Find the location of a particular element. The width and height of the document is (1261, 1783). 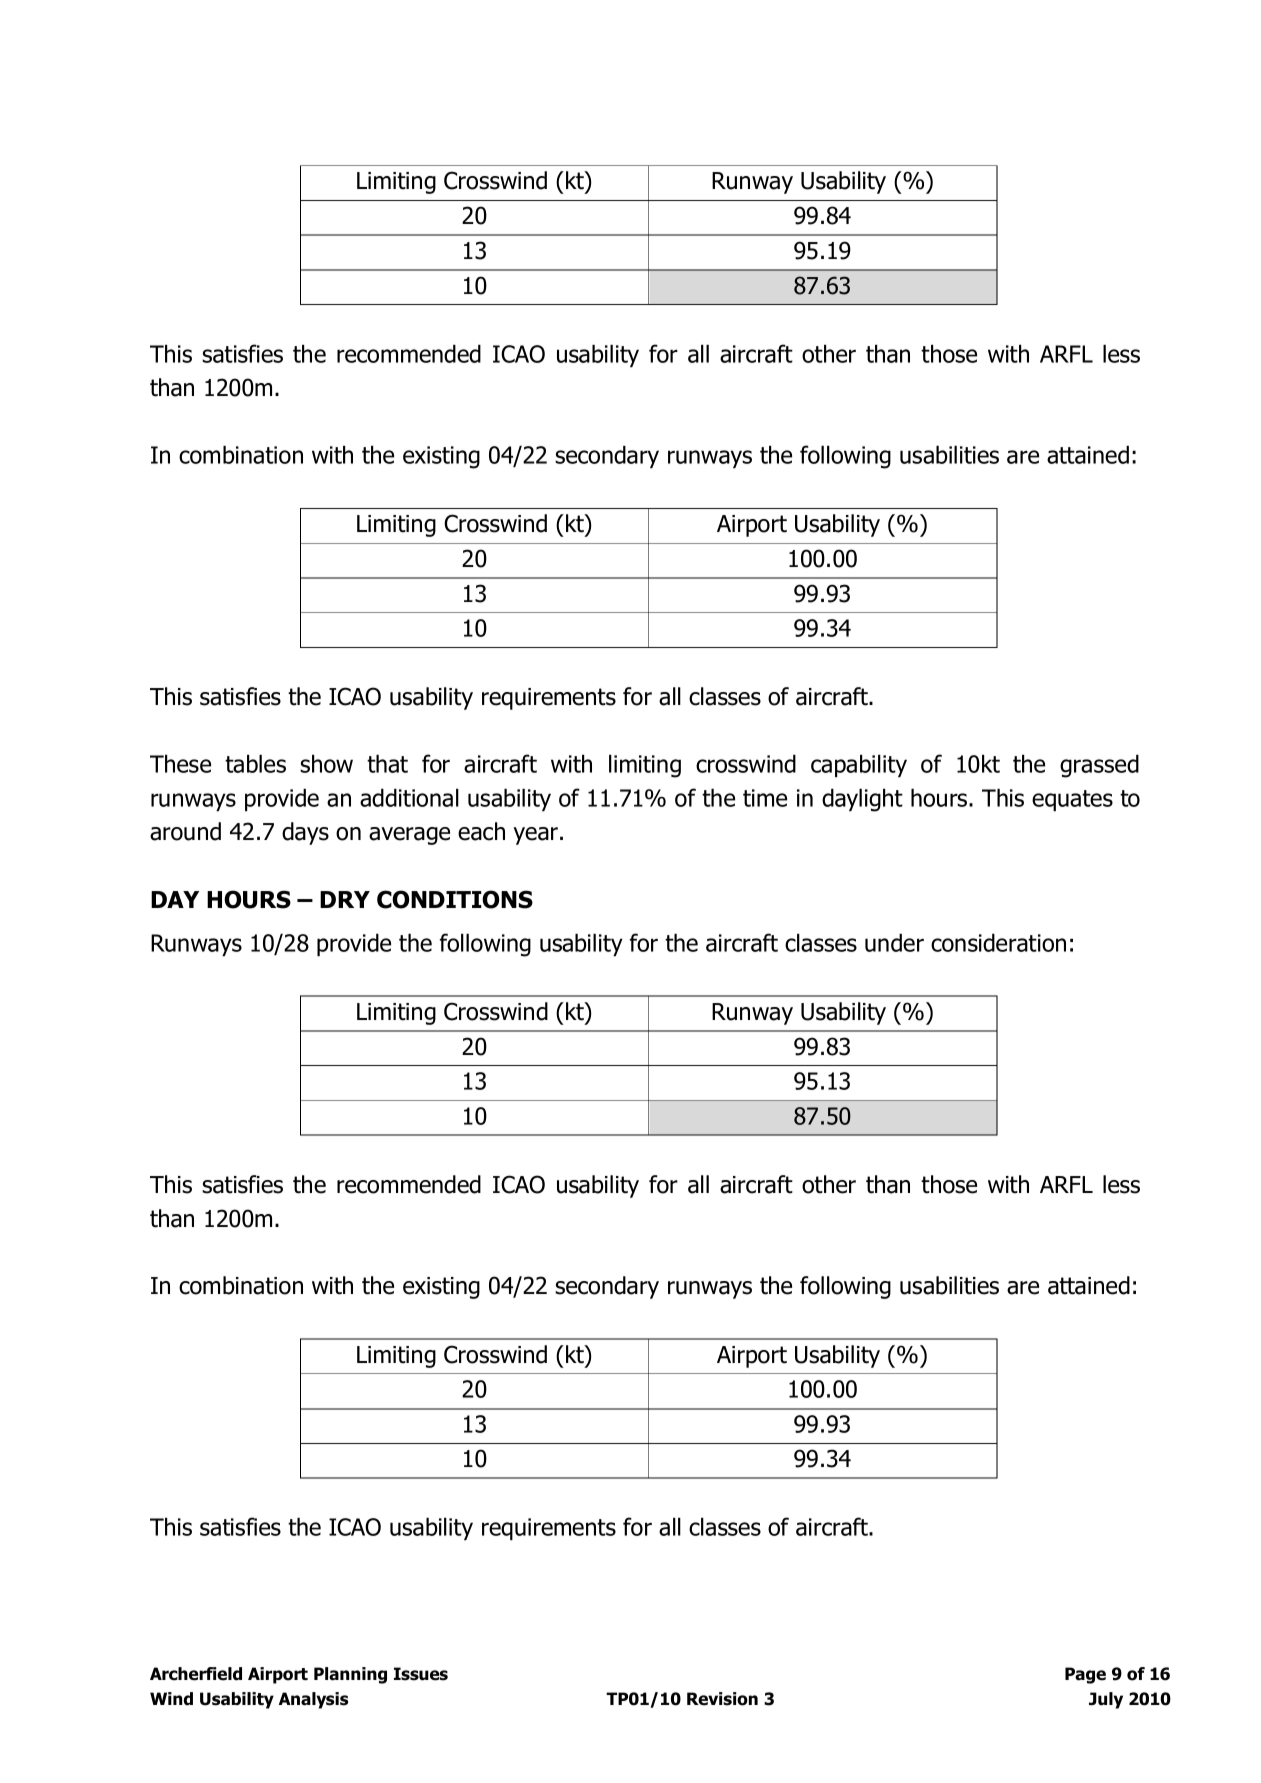

time is located at coordinates (765, 798).
